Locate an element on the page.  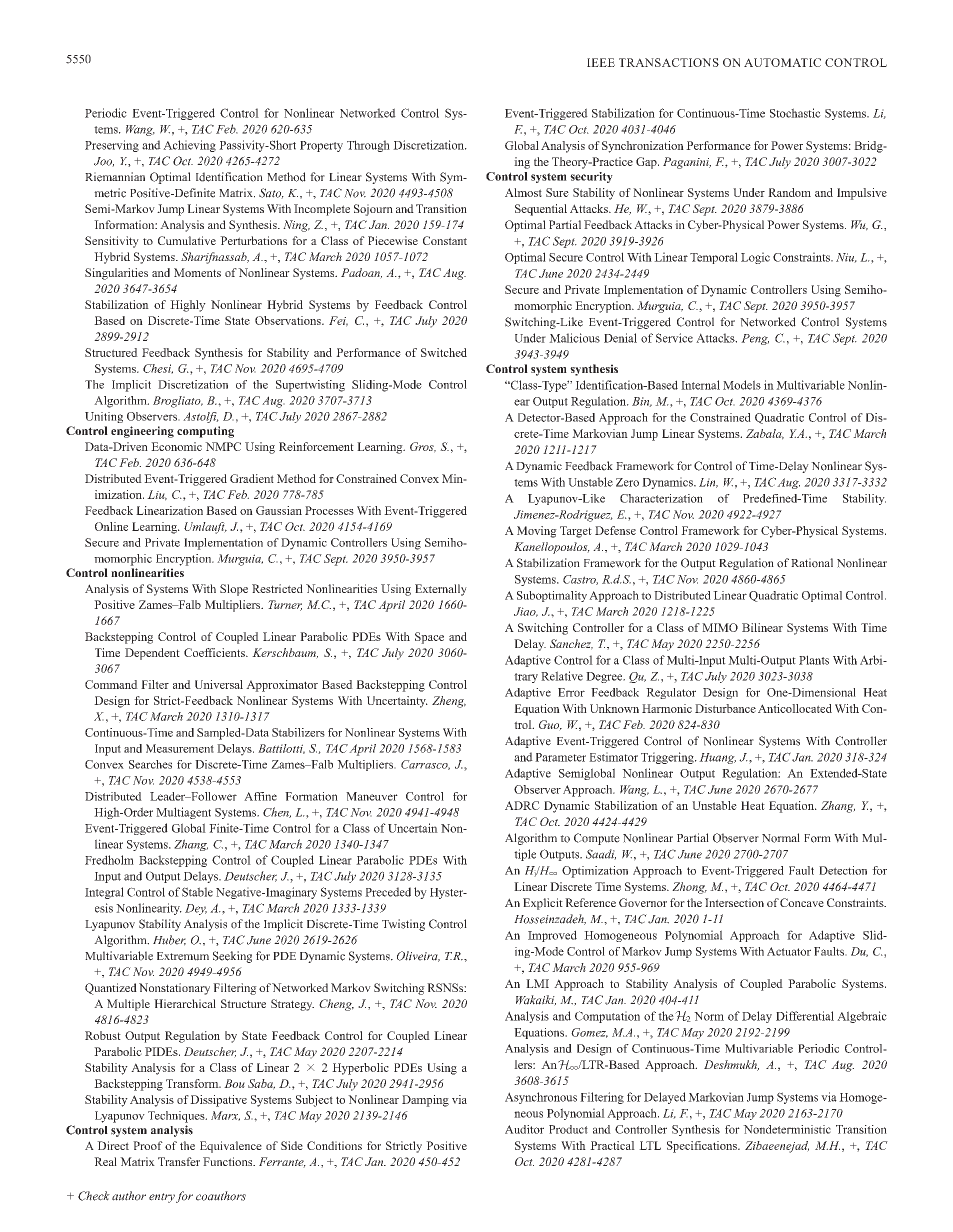
Transfer is located at coordinates (179, 1161).
